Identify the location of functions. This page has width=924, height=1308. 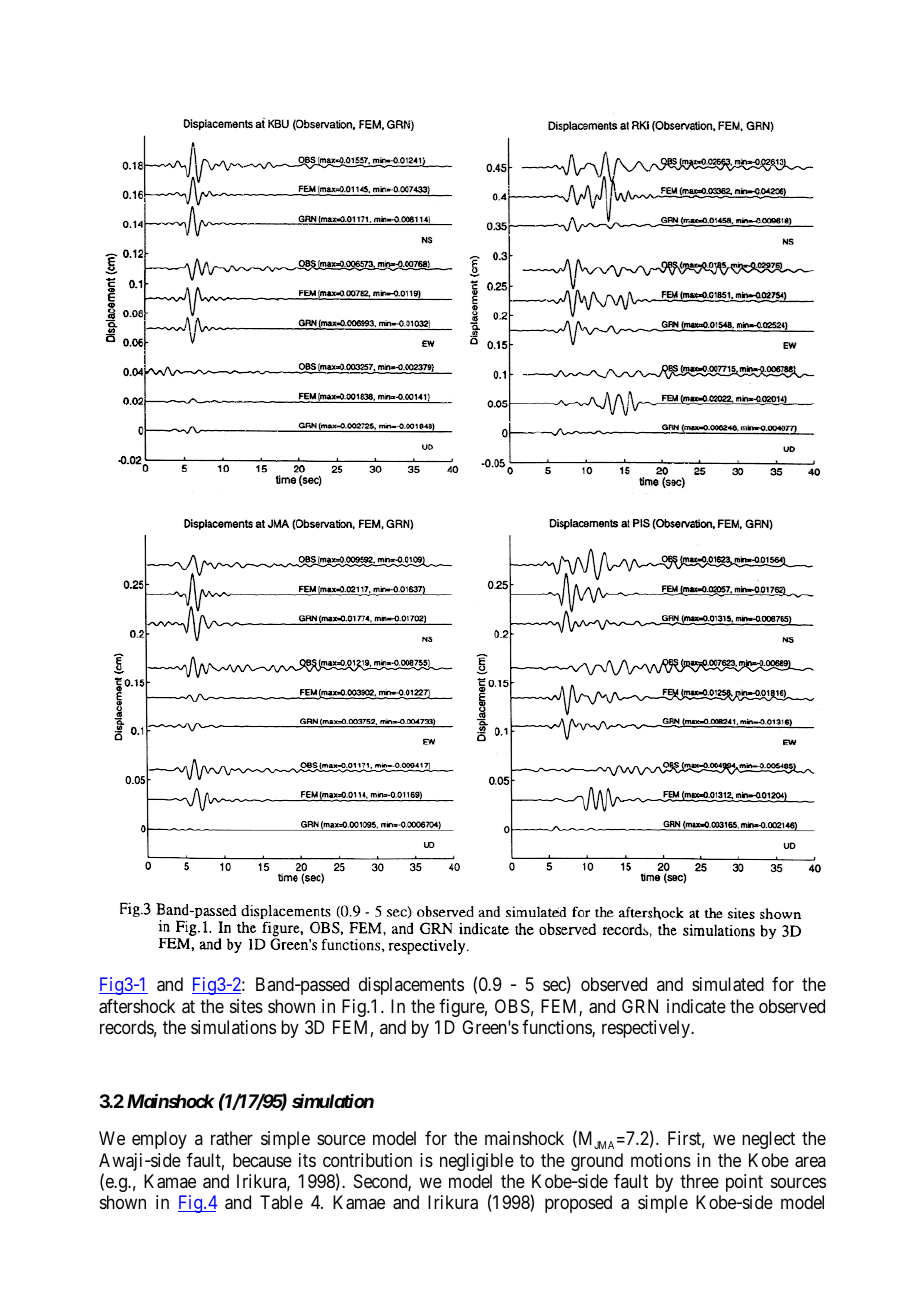
(557, 1028).
